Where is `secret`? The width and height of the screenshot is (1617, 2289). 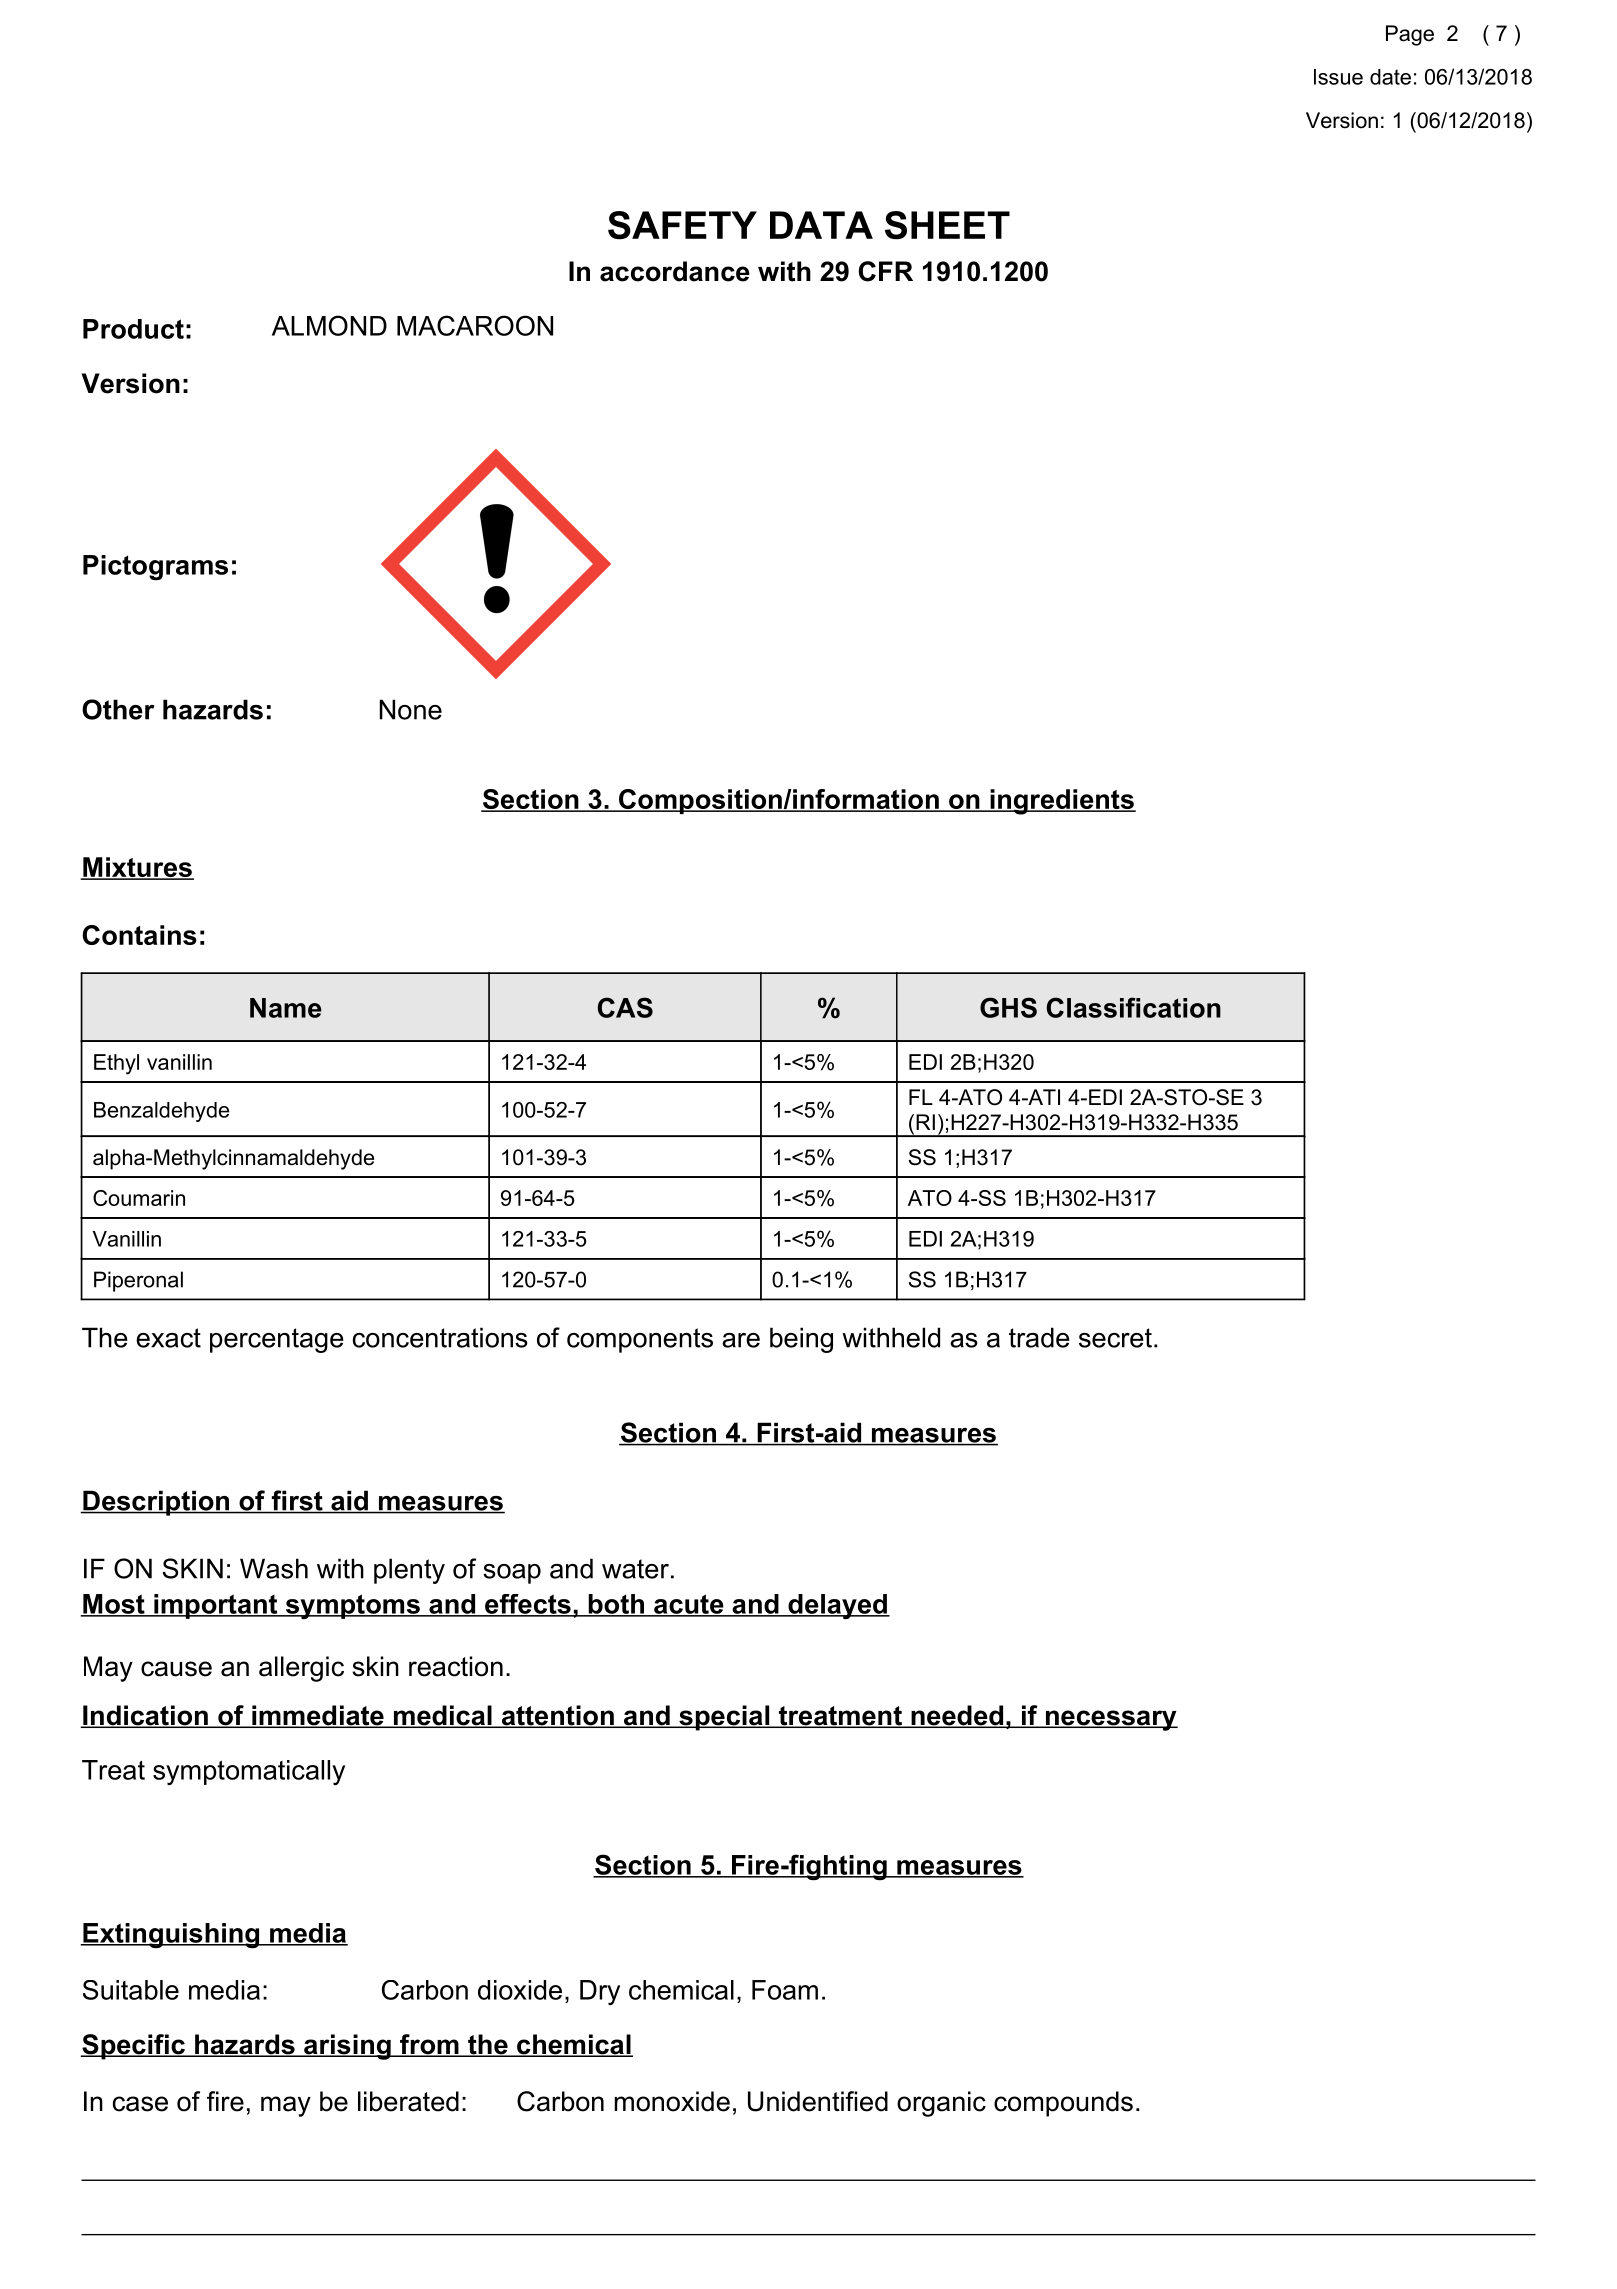 secret is located at coordinates (1115, 1338).
